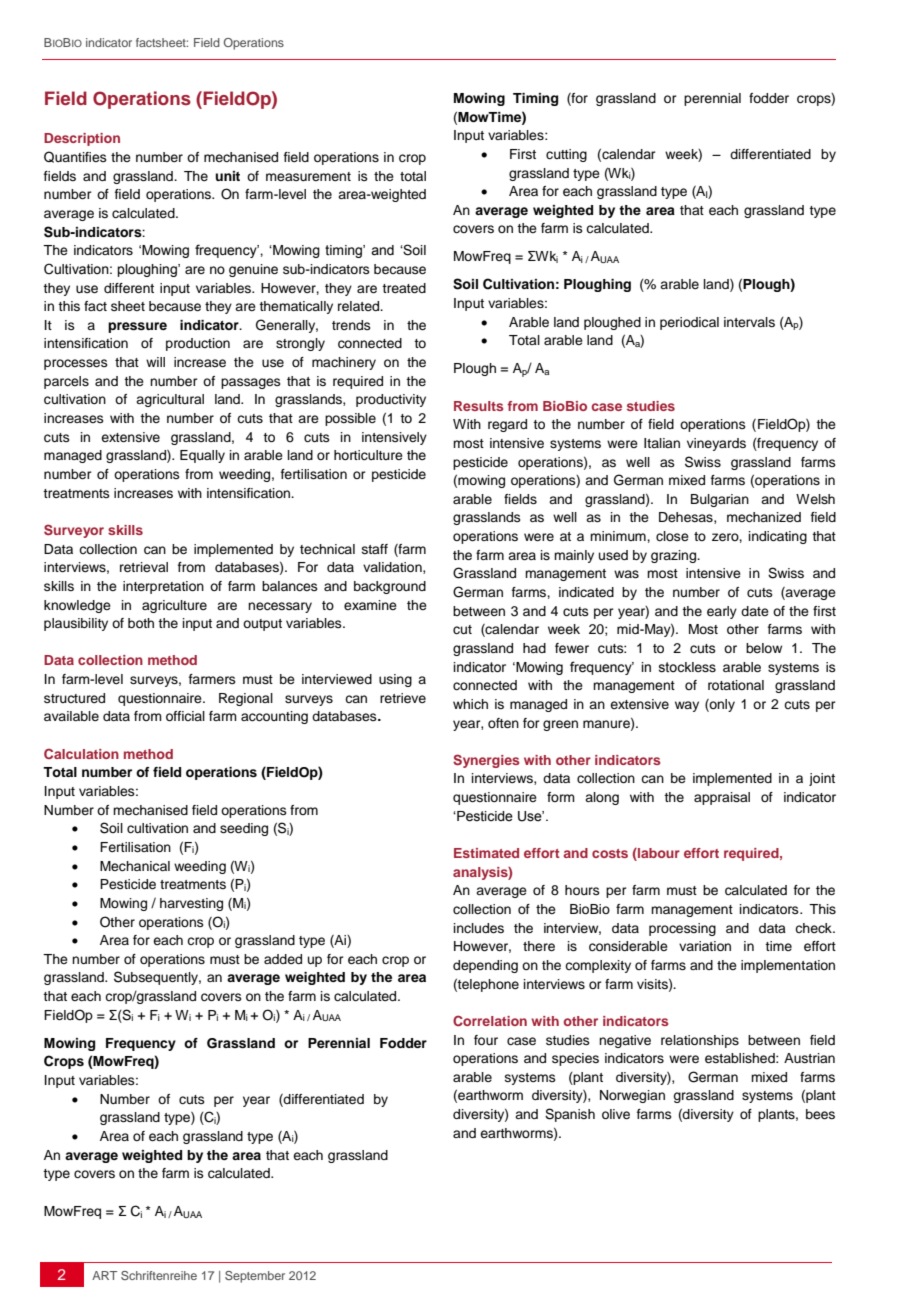  What do you see at coordinates (764, 517) in the screenshot?
I see `mechanized` at bounding box center [764, 517].
